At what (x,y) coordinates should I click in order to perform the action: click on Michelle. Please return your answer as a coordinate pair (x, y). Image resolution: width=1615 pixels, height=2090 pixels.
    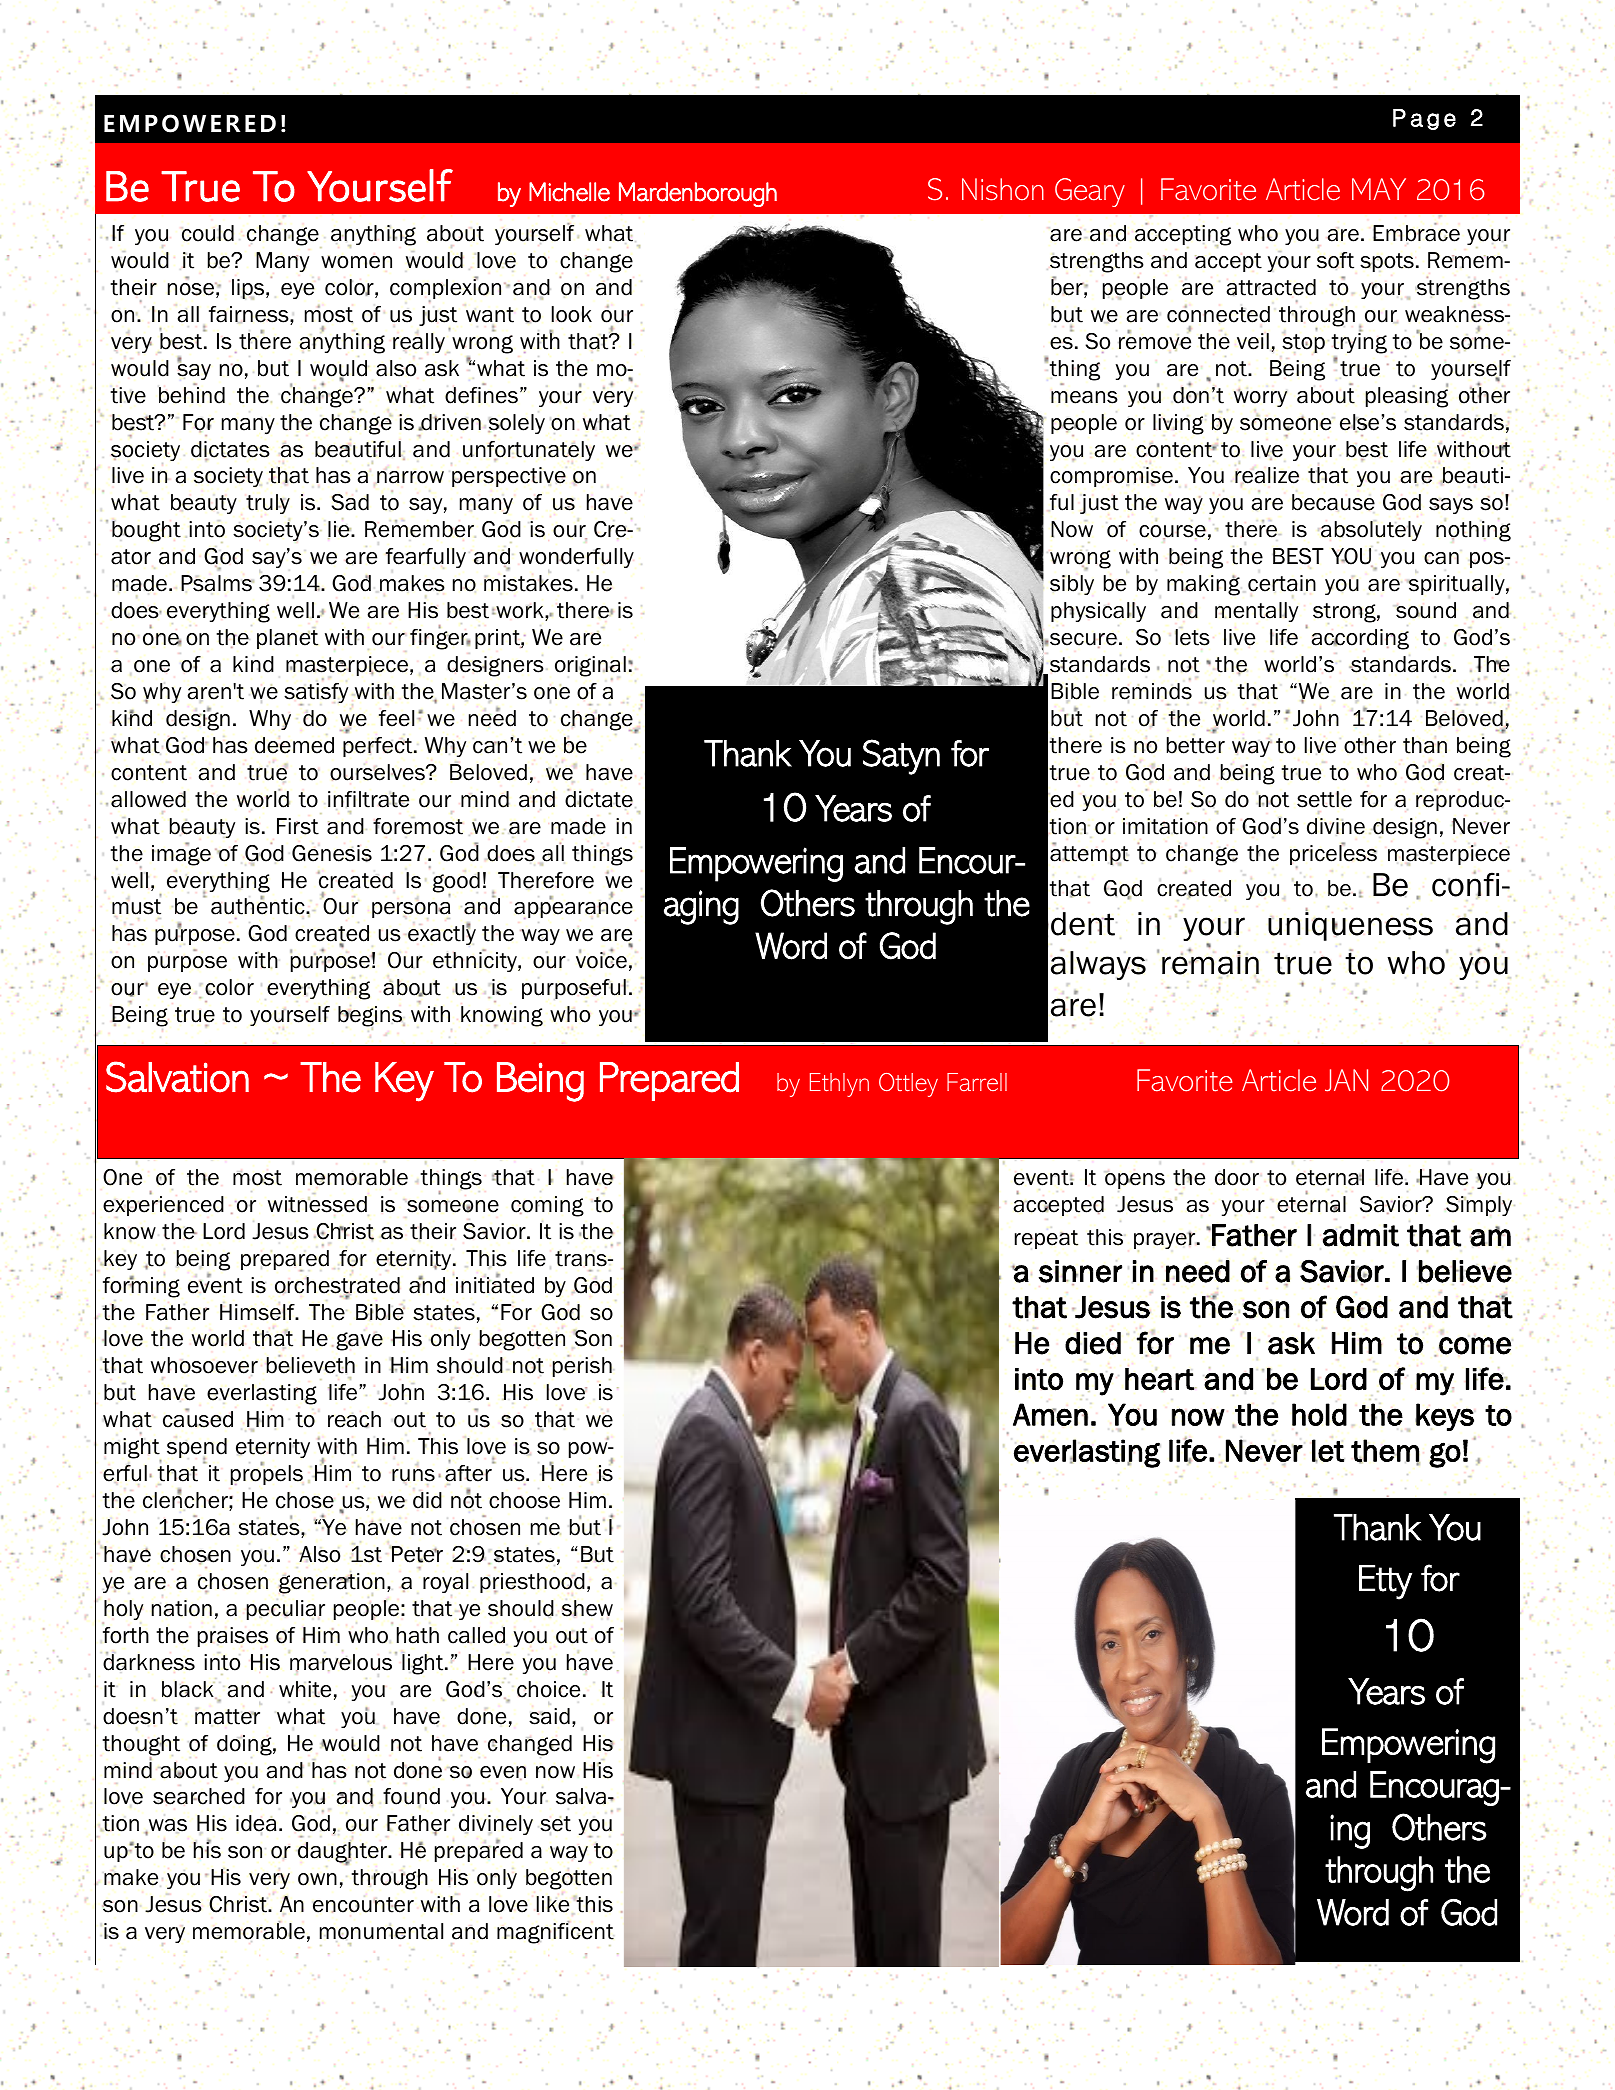
    Looking at the image, I should click on (569, 192).
